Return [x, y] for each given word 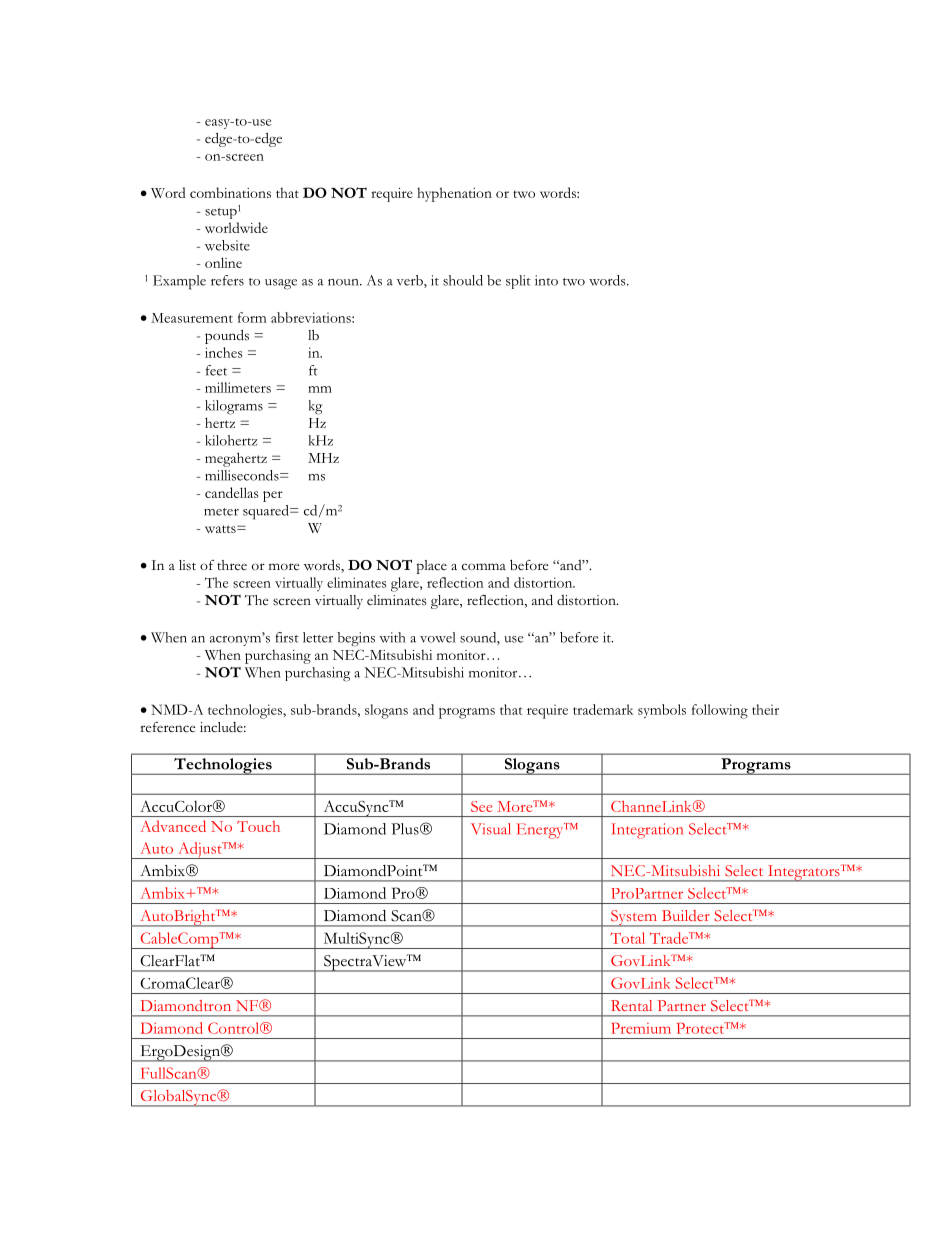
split [518, 282]
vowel [438, 637]
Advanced [173, 826]
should [463, 280]
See [481, 806]
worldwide [236, 227]
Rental [631, 1005]
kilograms [234, 407]
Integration [647, 831]
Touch [258, 826]
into [546, 280]
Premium [641, 1028]
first [287, 637]
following [720, 711]
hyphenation [454, 194]
